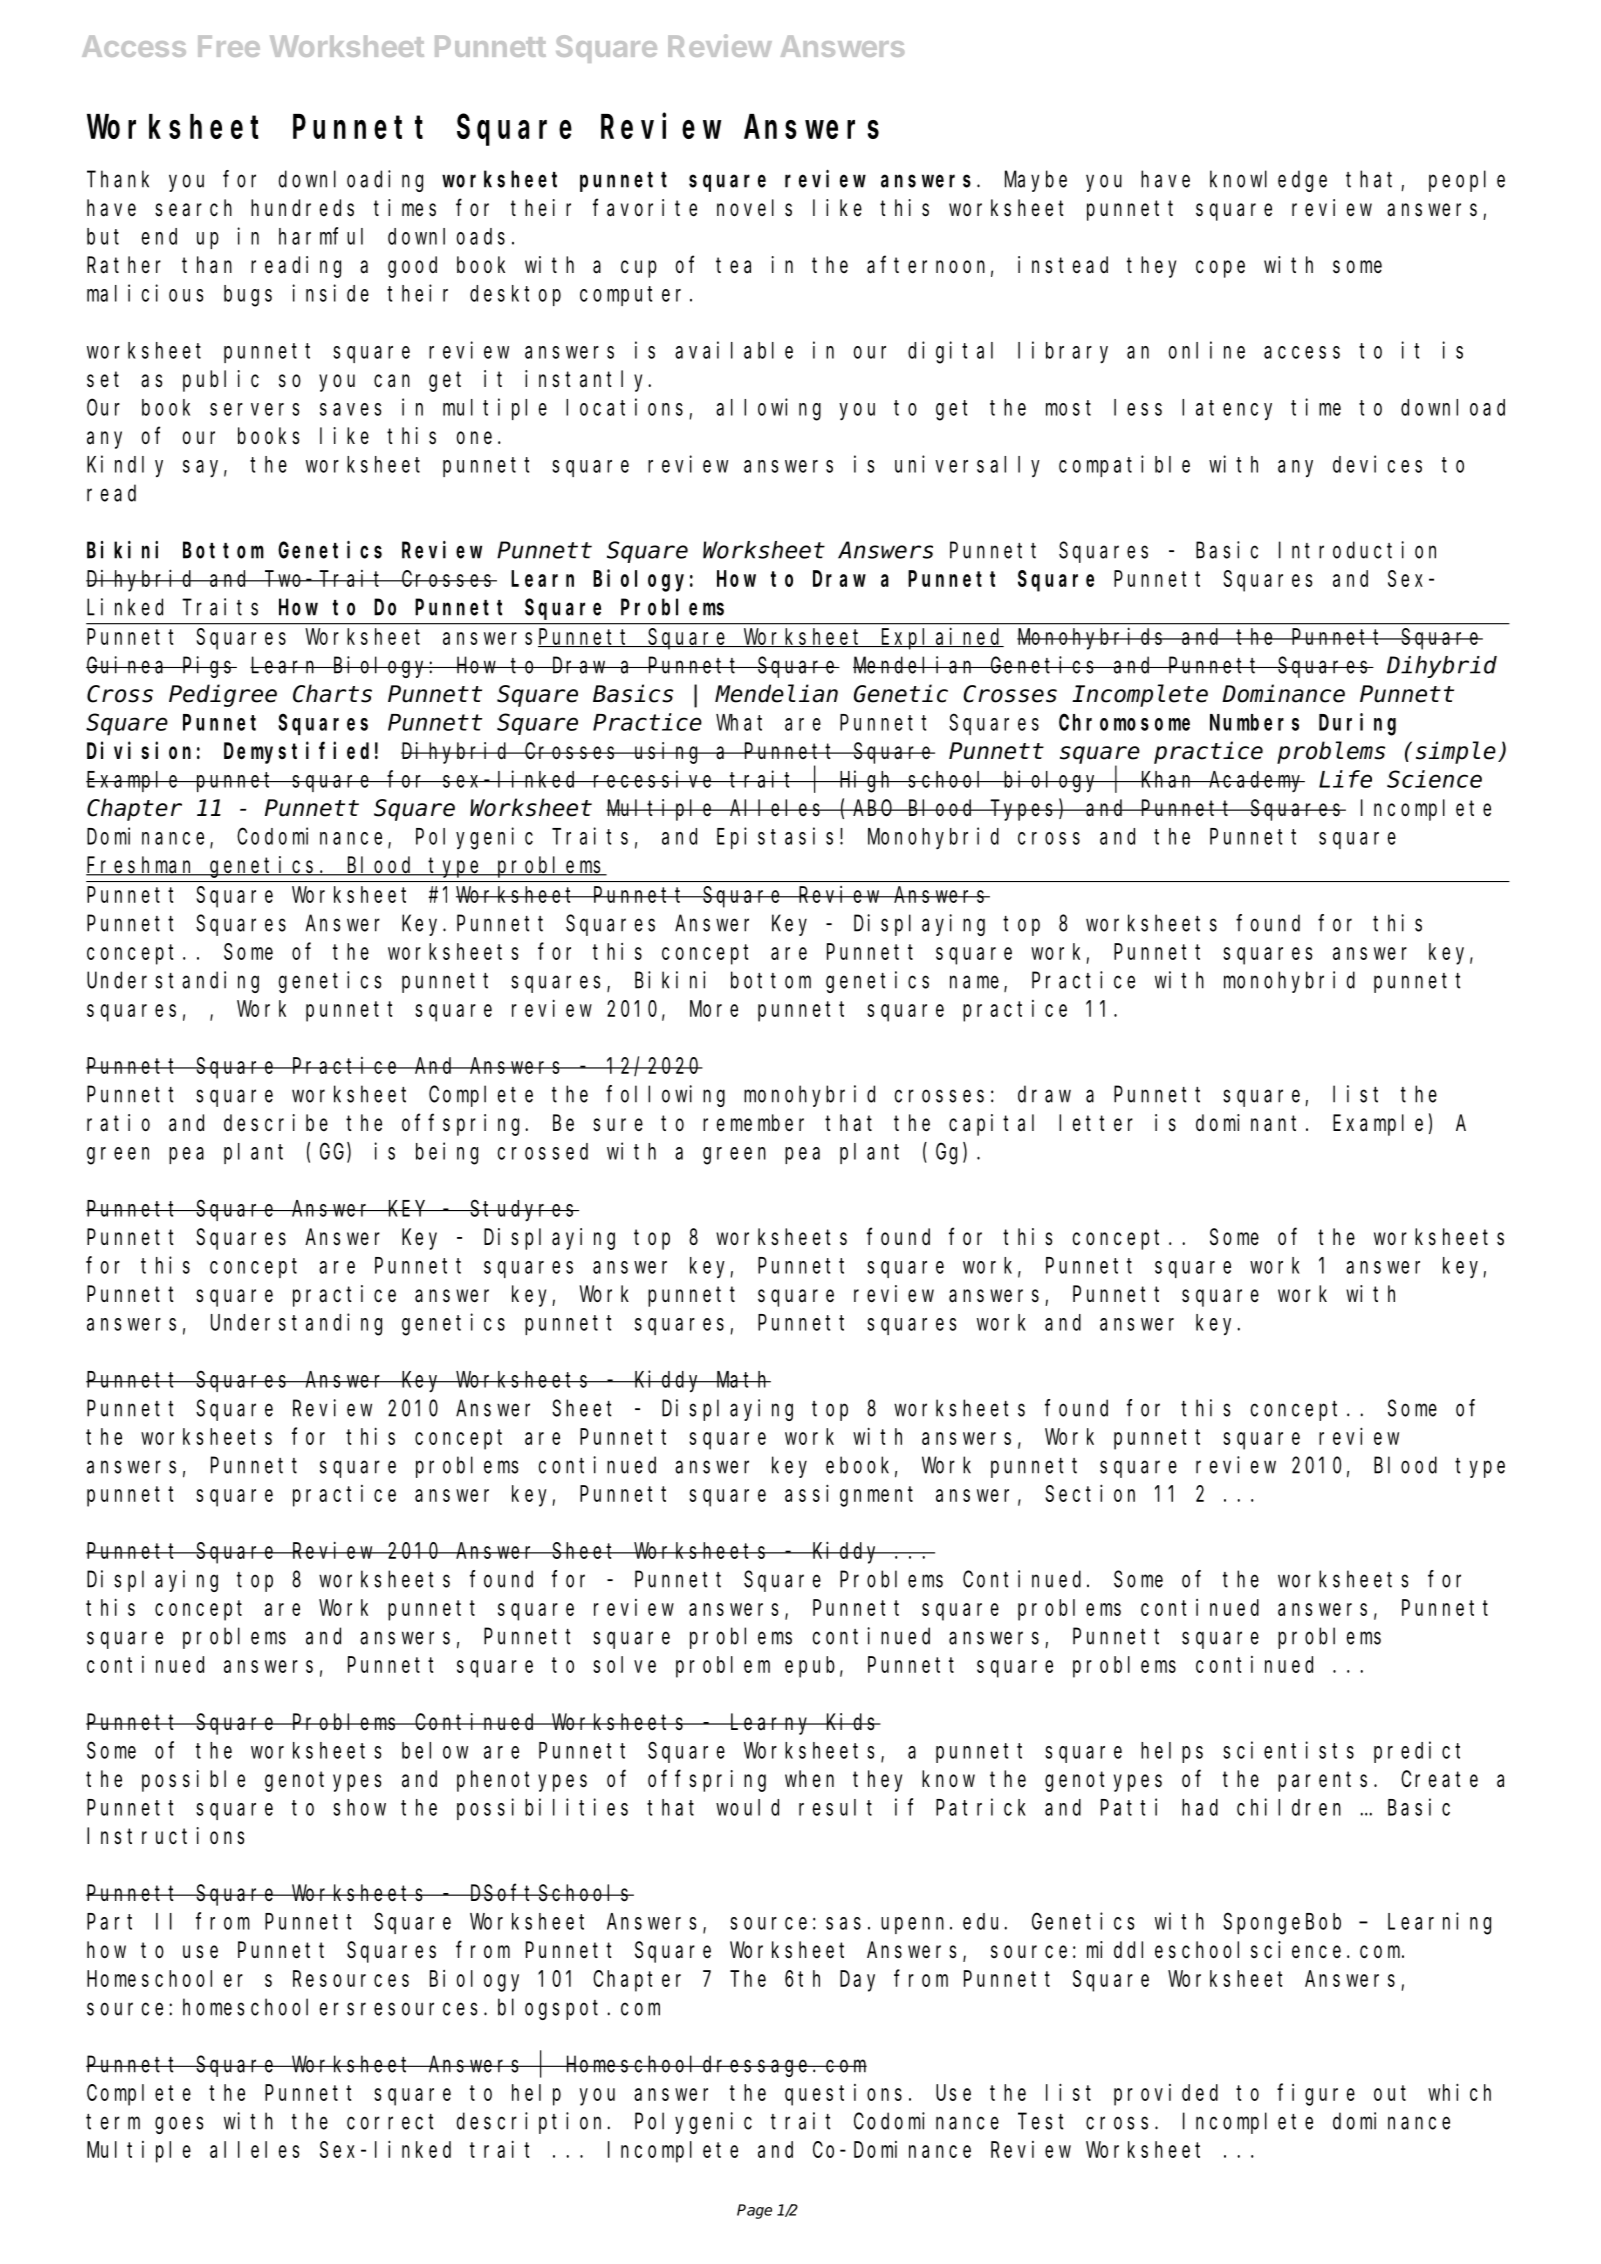 This image has height=2264, width=1601. I want to click on Life, so click(1345, 779).
